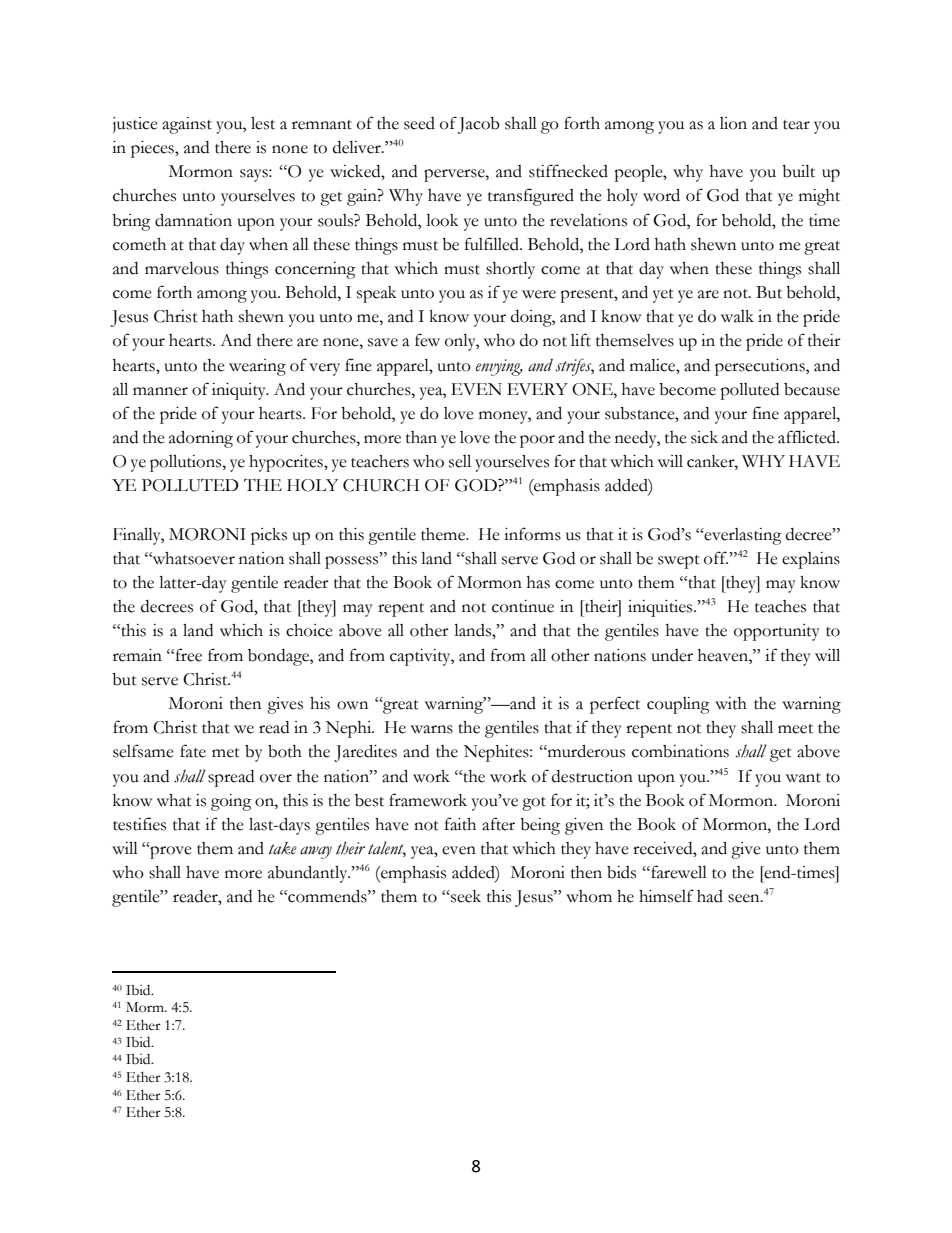  What do you see at coordinates (170, 852) in the screenshot?
I see `prove` at bounding box center [170, 852].
